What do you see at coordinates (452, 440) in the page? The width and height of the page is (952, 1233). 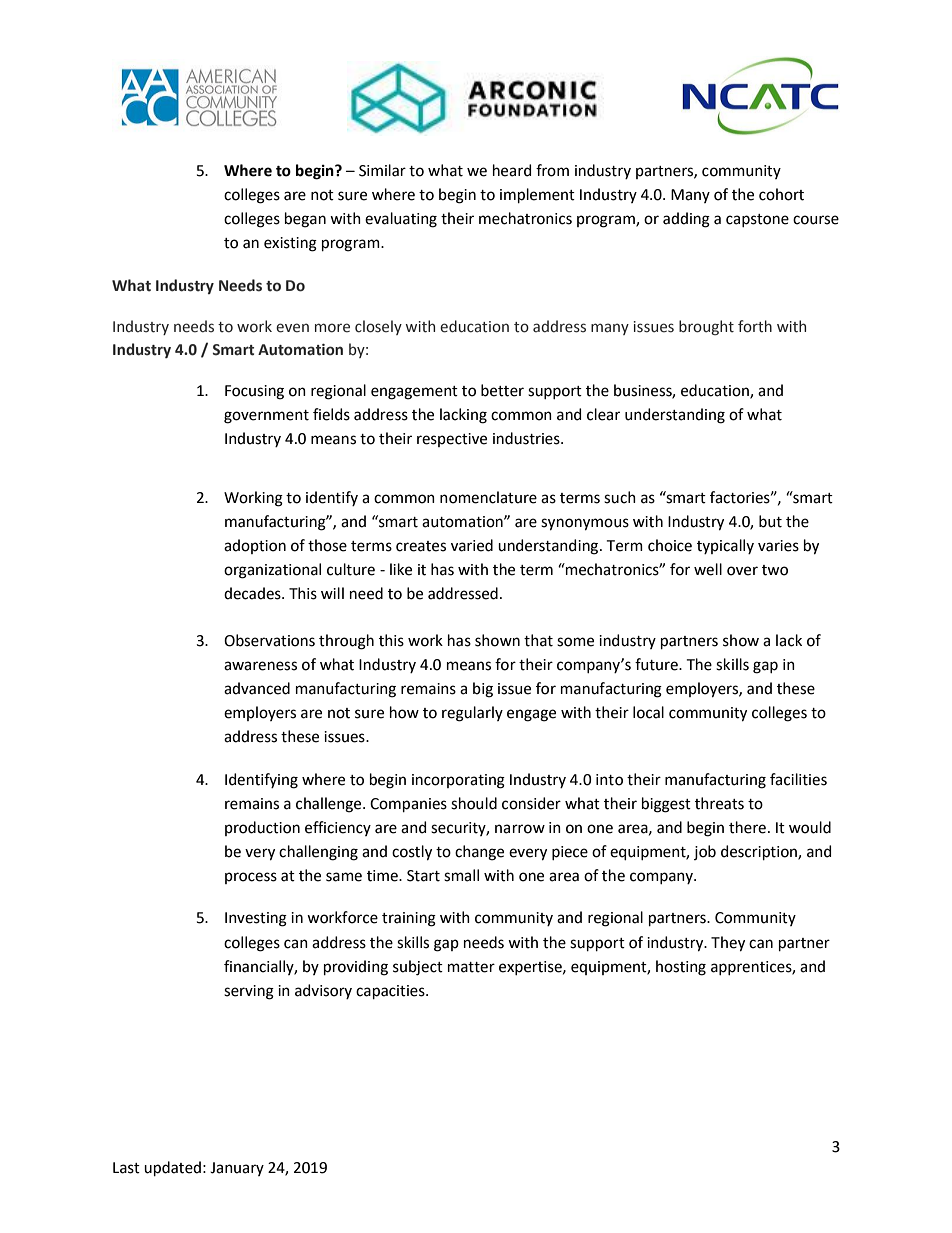 I see `respective` at bounding box center [452, 440].
